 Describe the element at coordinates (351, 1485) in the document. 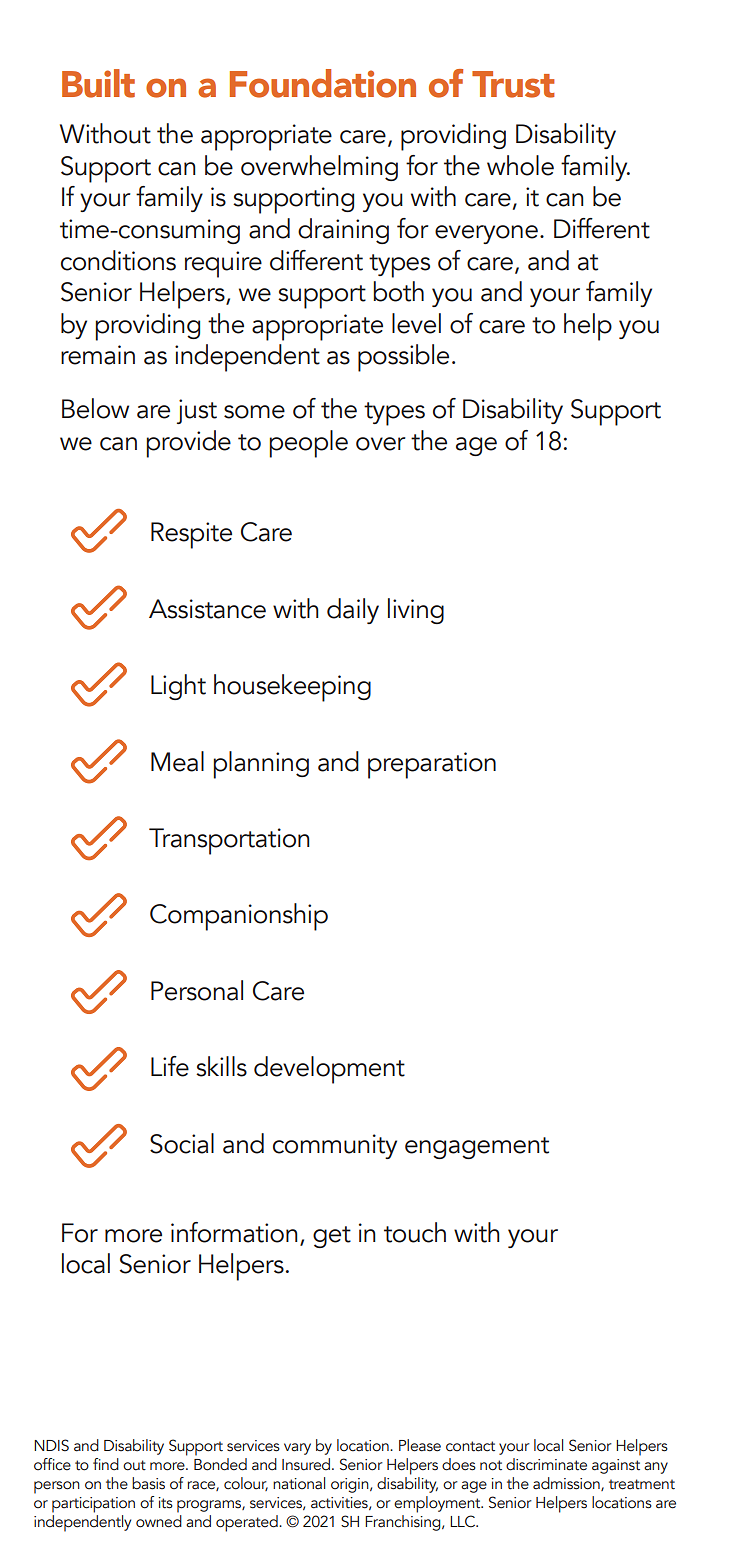

I see `origin` at that location.
